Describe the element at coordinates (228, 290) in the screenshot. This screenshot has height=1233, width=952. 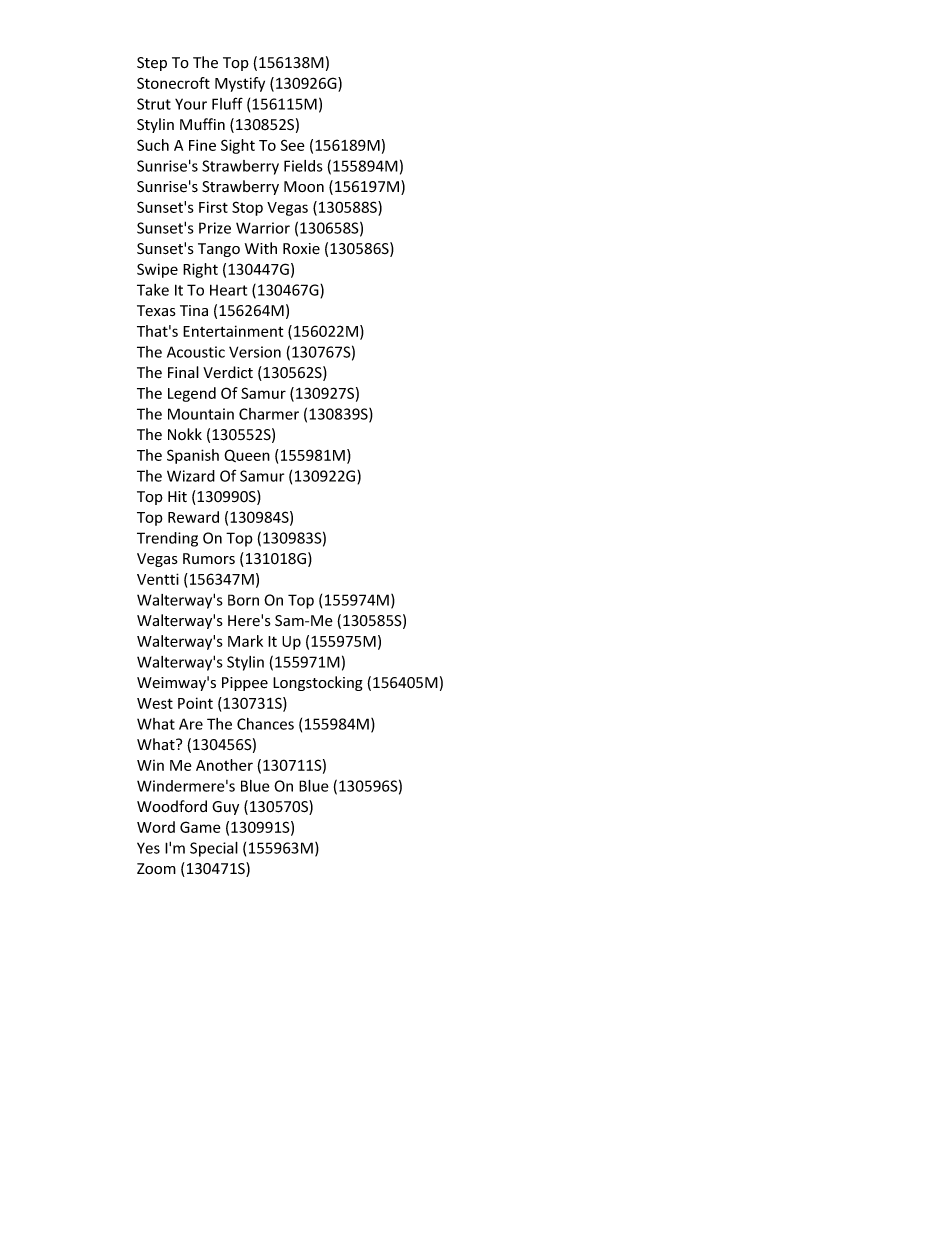
I see `Heart` at that location.
